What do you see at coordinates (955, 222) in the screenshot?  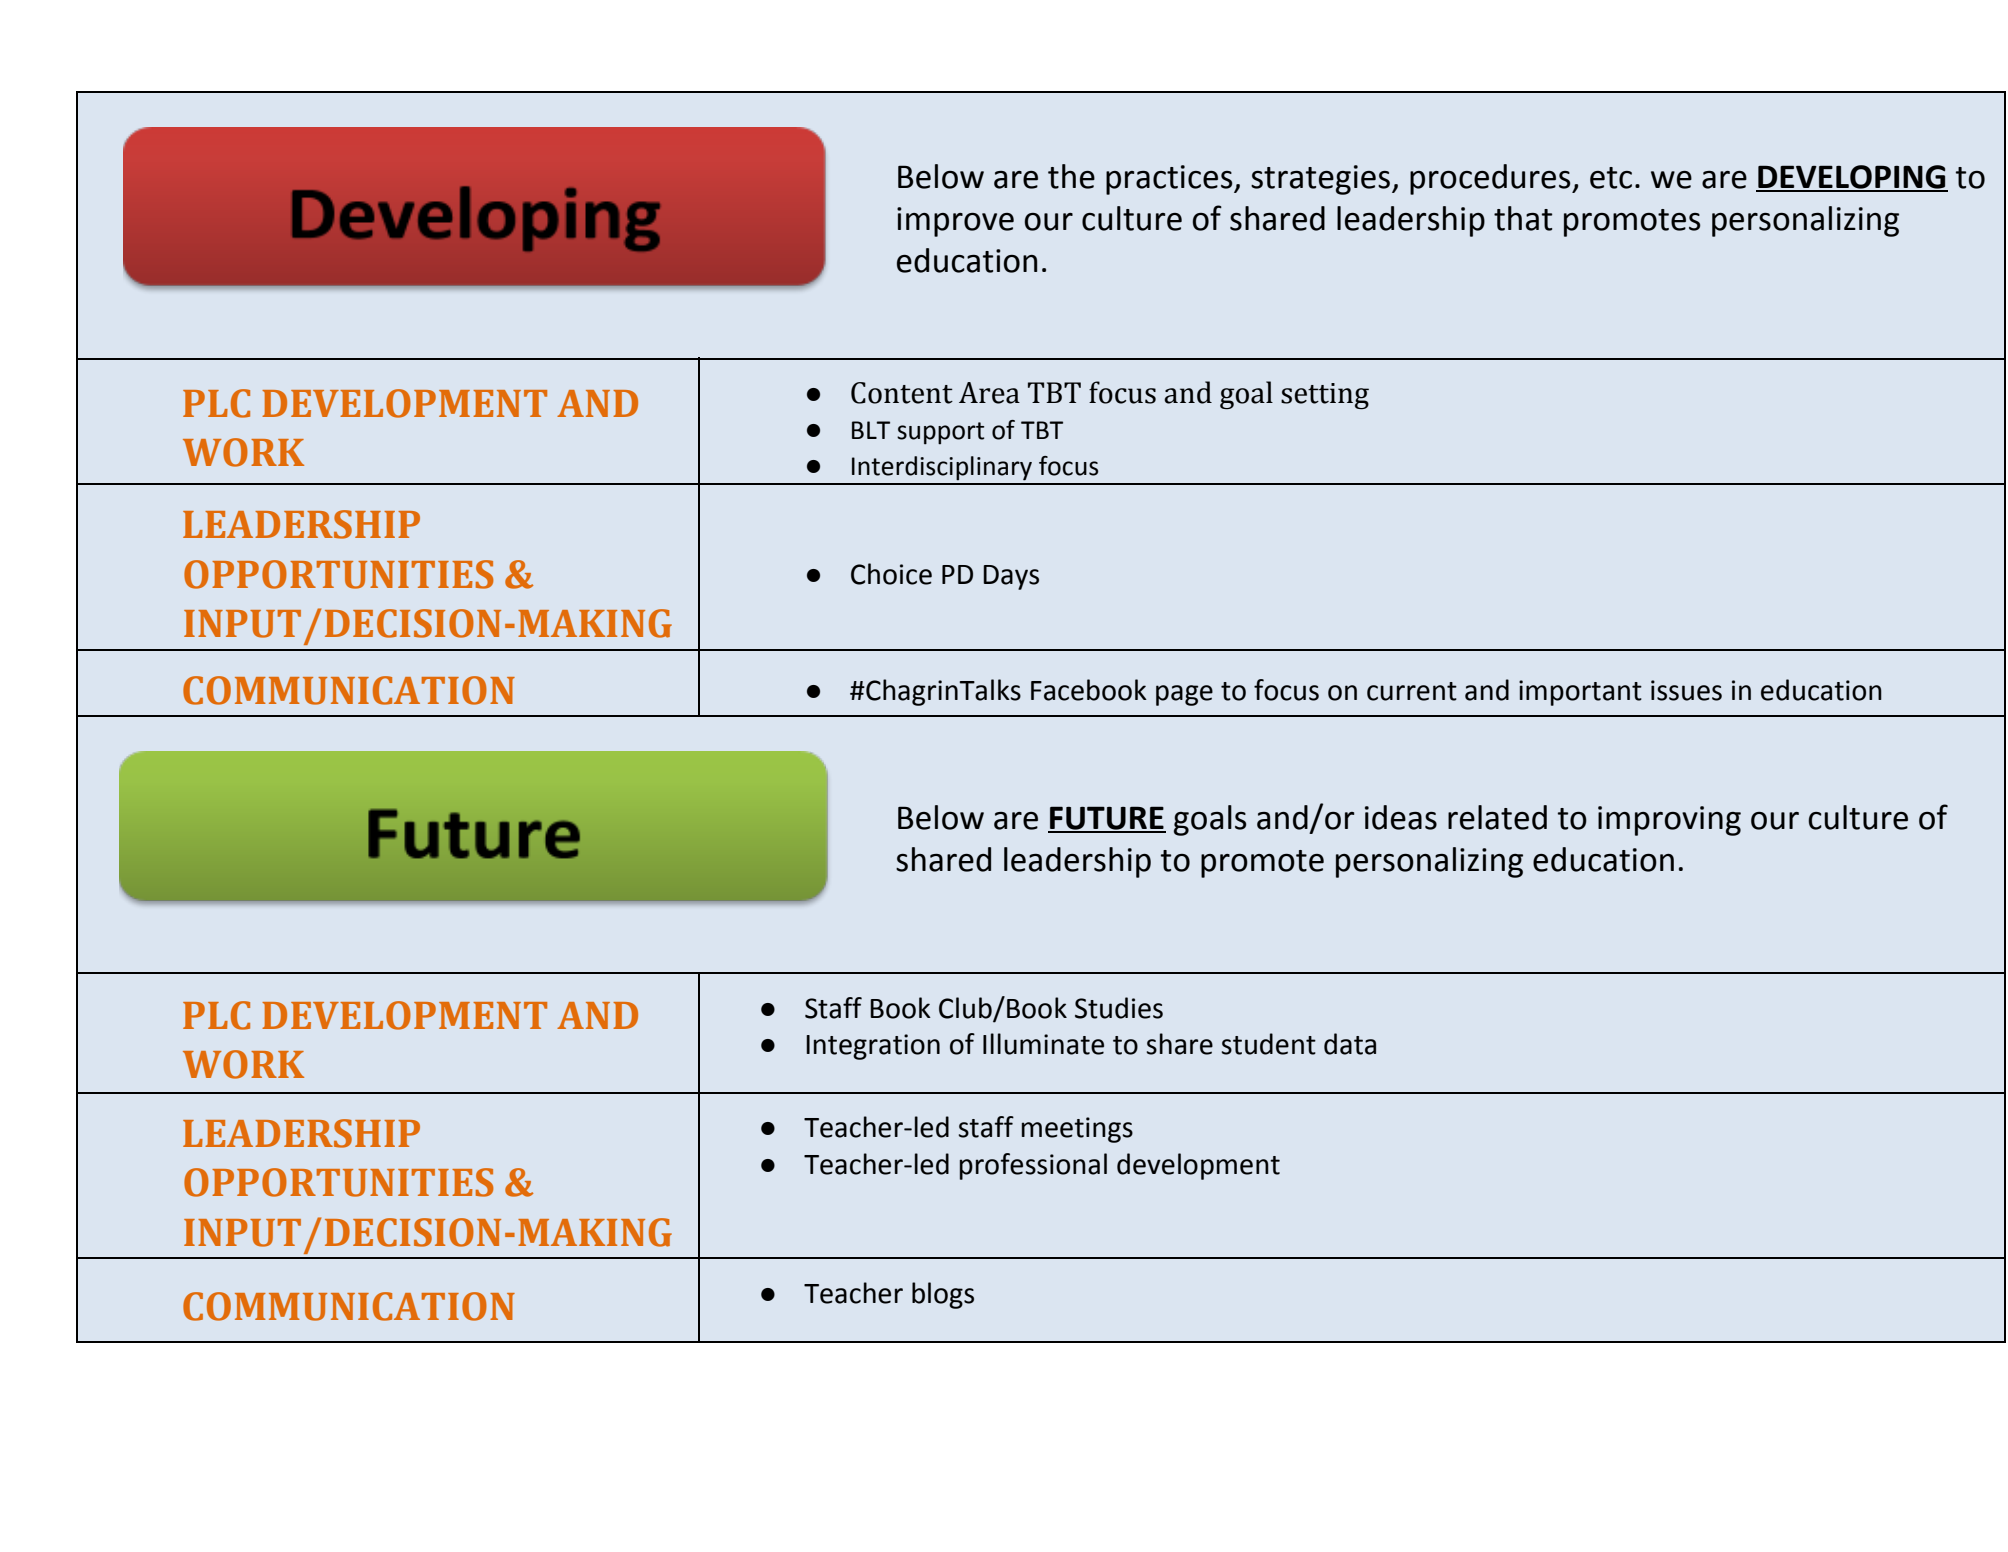 I see `improve` at bounding box center [955, 222].
